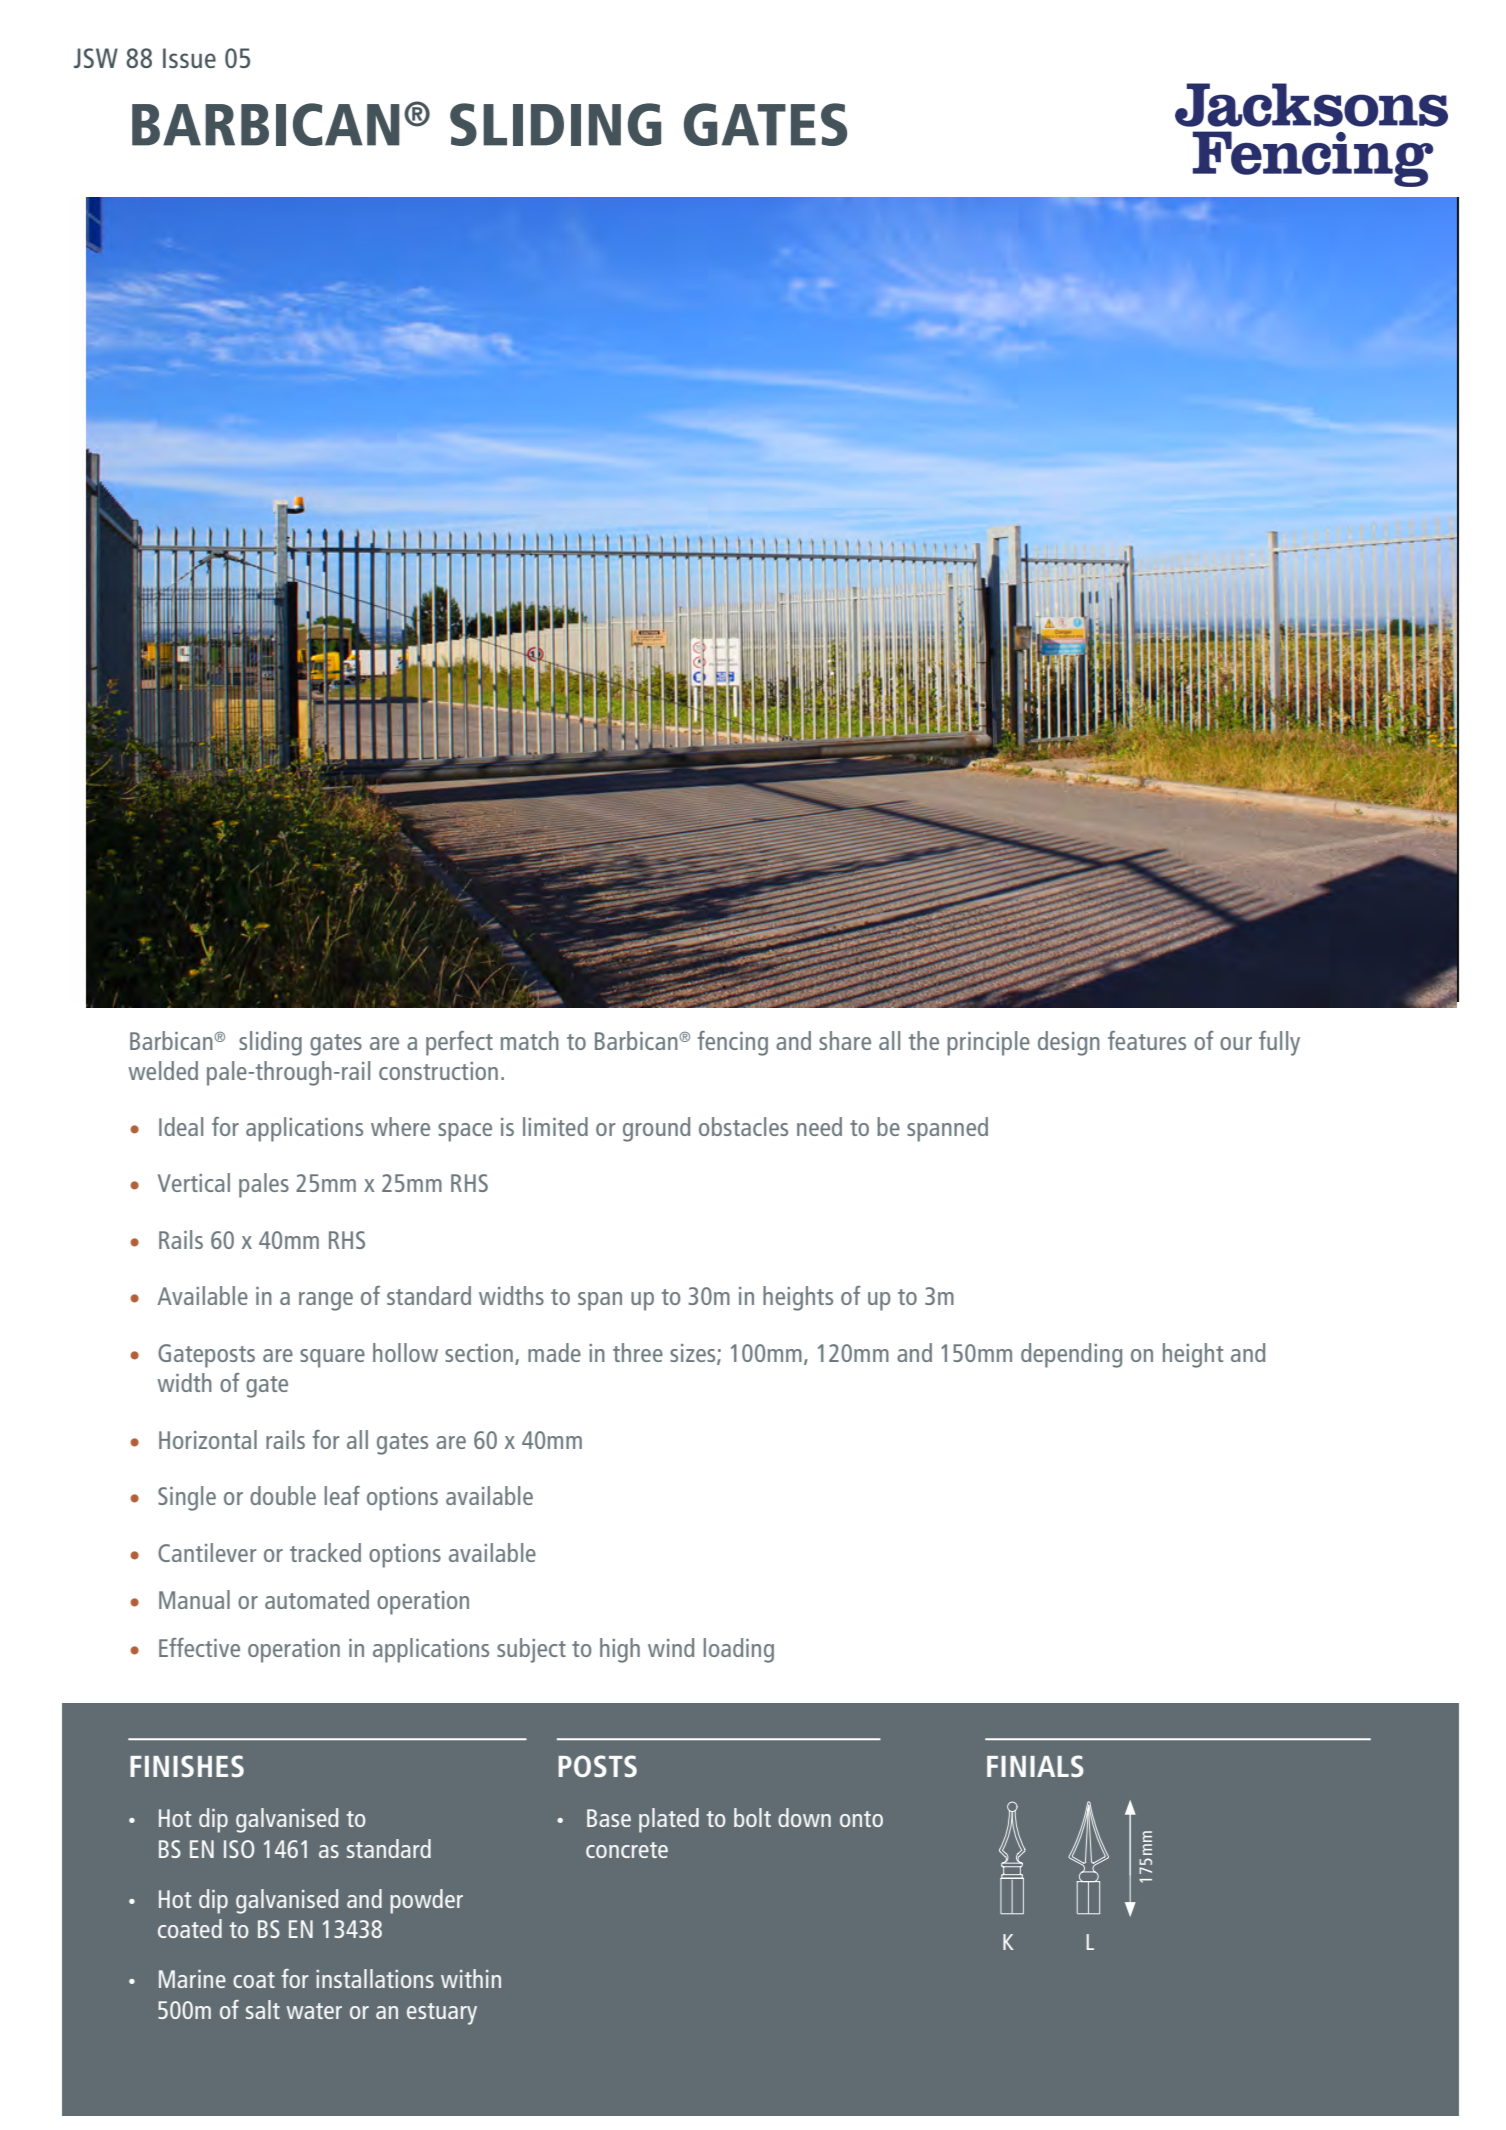 This screenshot has height=2130, width=1506. Describe the element at coordinates (163, 1070) in the screenshot. I see `welded` at that location.
